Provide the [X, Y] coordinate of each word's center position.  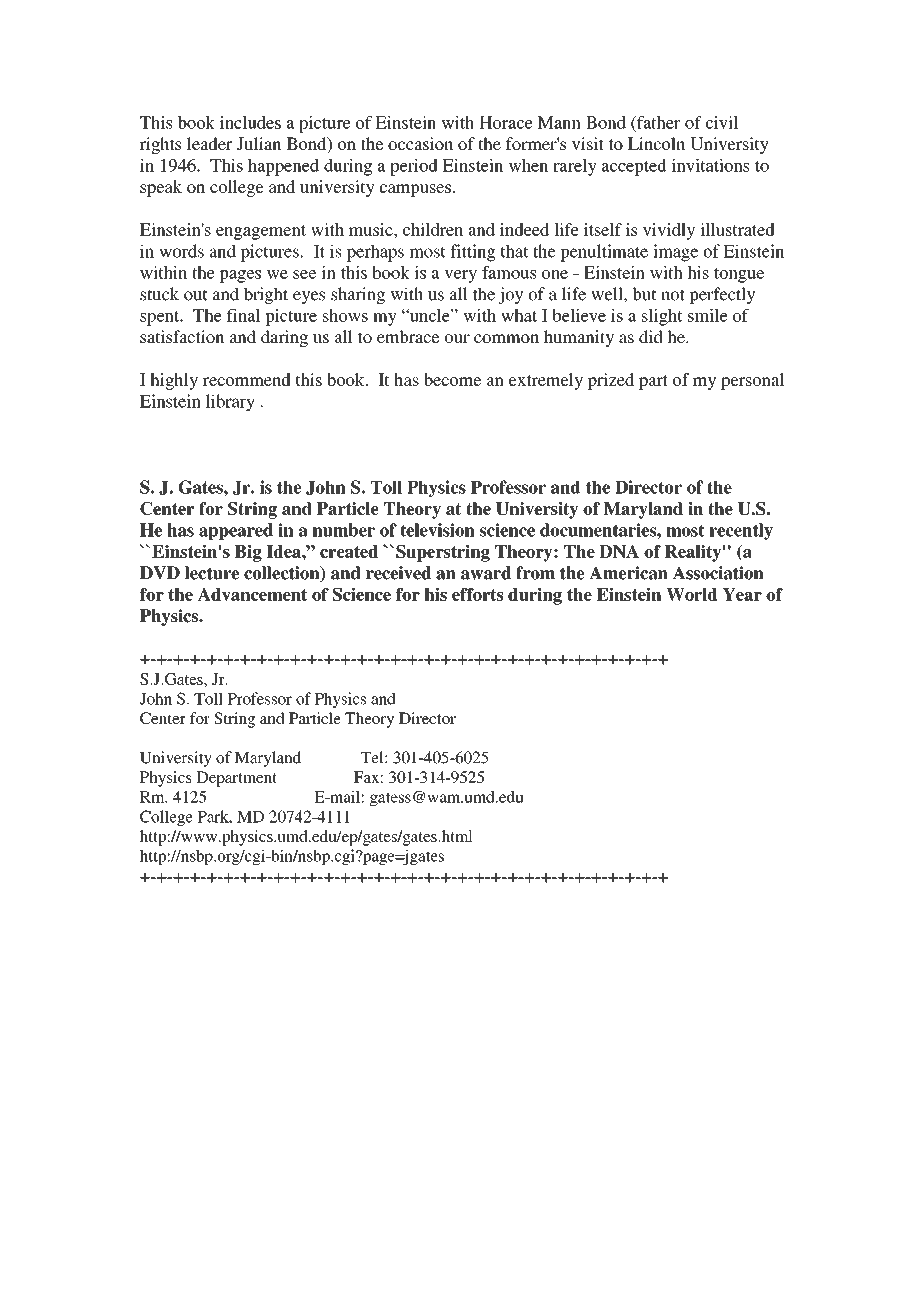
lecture [212, 573]
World [692, 594]
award [486, 573]
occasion [420, 143]
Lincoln [656, 143]
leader [209, 143]
